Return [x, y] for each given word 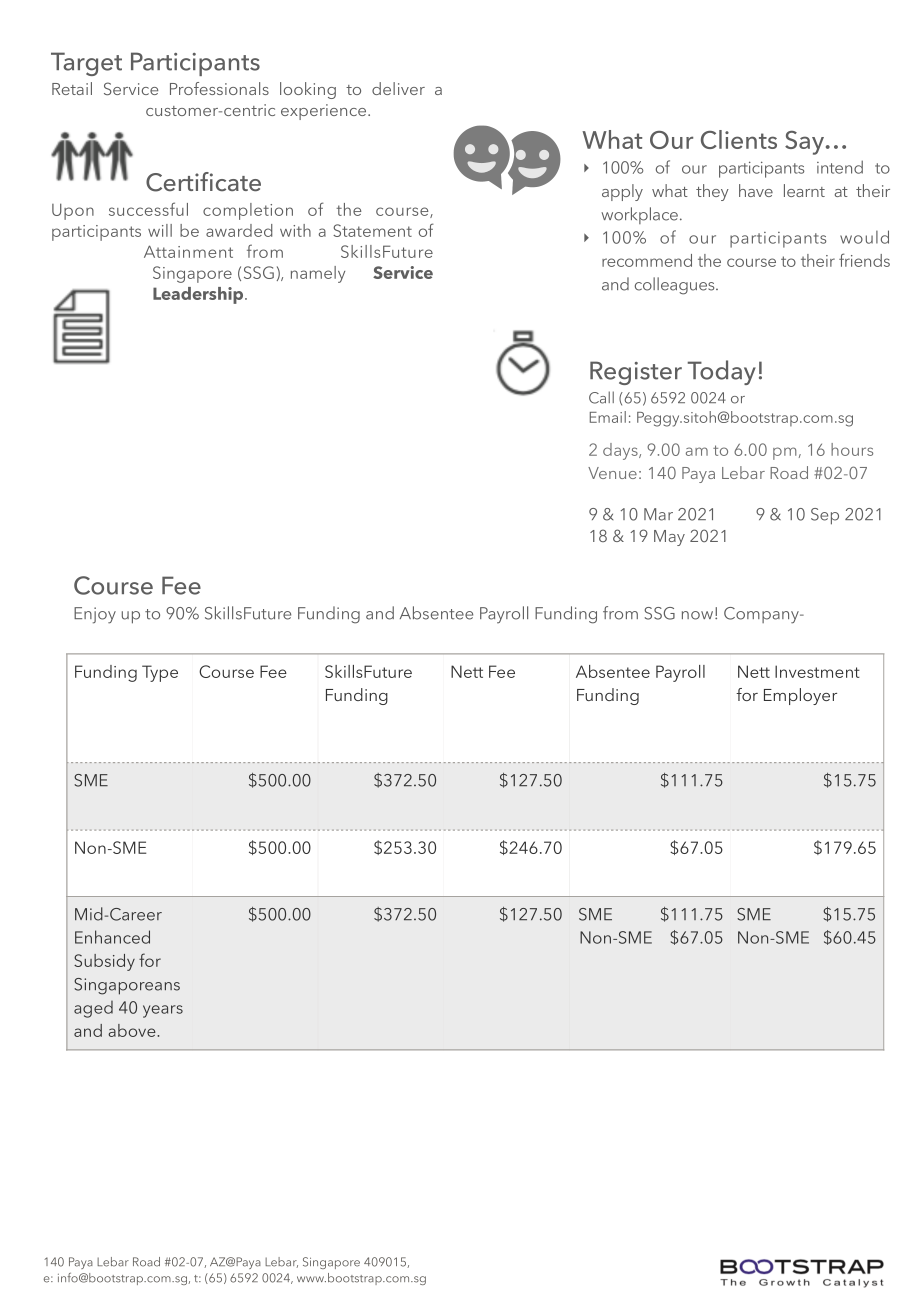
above [133, 1030]
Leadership [199, 295]
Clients [739, 139]
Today [722, 372]
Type [160, 673]
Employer [800, 696]
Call [601, 397]
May [669, 538]
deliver [398, 88]
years [163, 1011]
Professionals [219, 88]
